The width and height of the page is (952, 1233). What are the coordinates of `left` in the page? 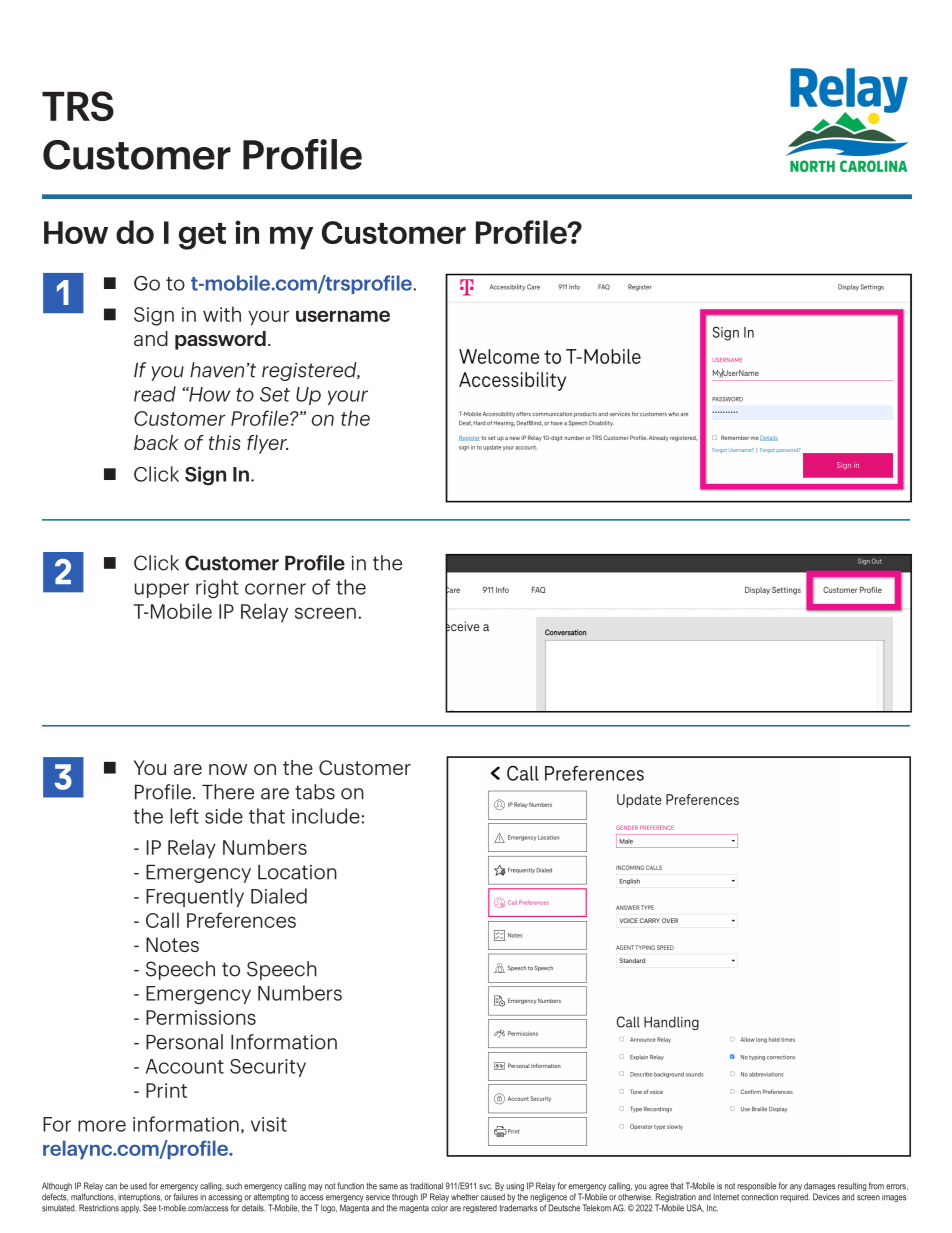 It's located at (184, 816).
